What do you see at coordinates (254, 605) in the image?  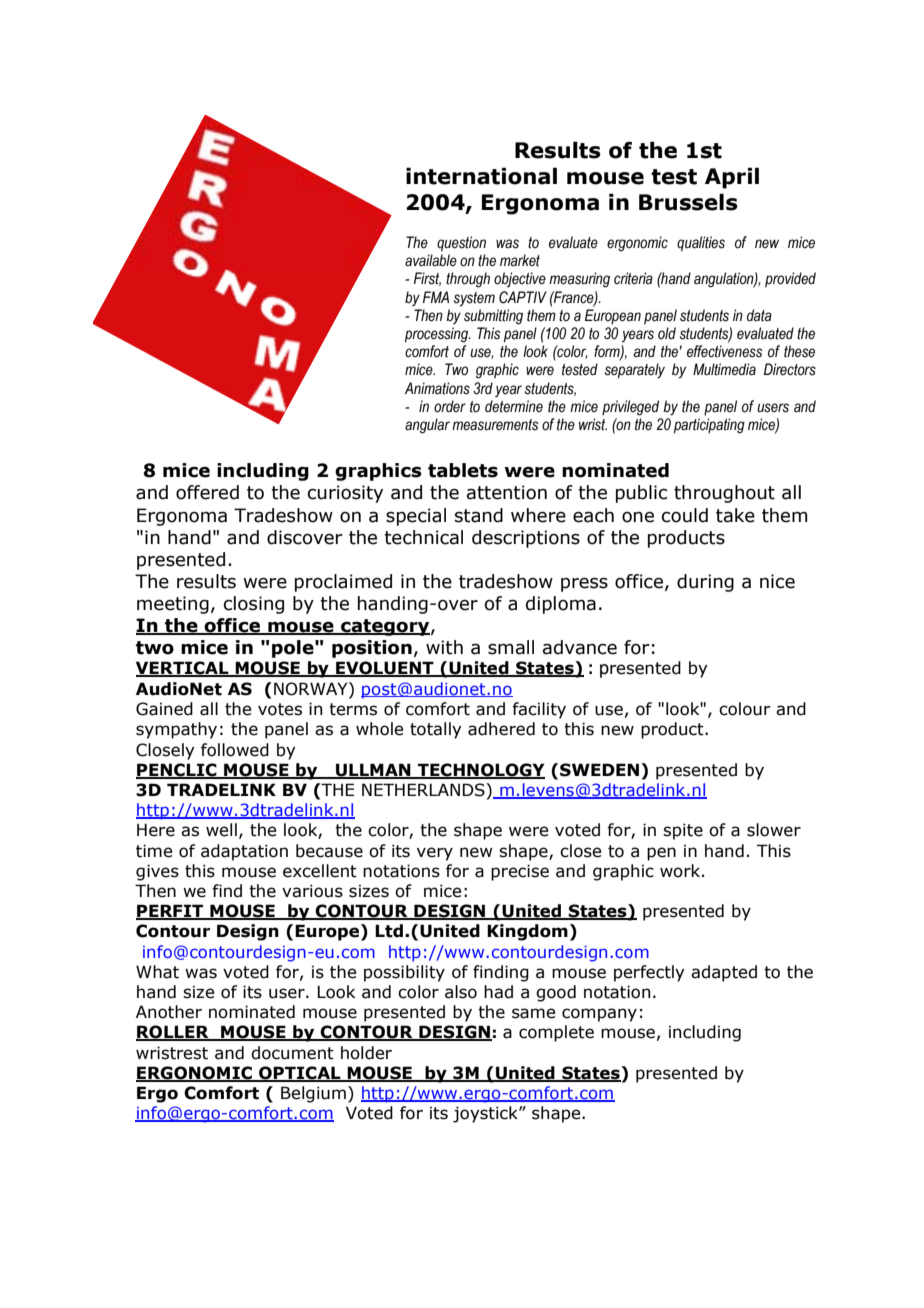 I see `closing` at bounding box center [254, 605].
